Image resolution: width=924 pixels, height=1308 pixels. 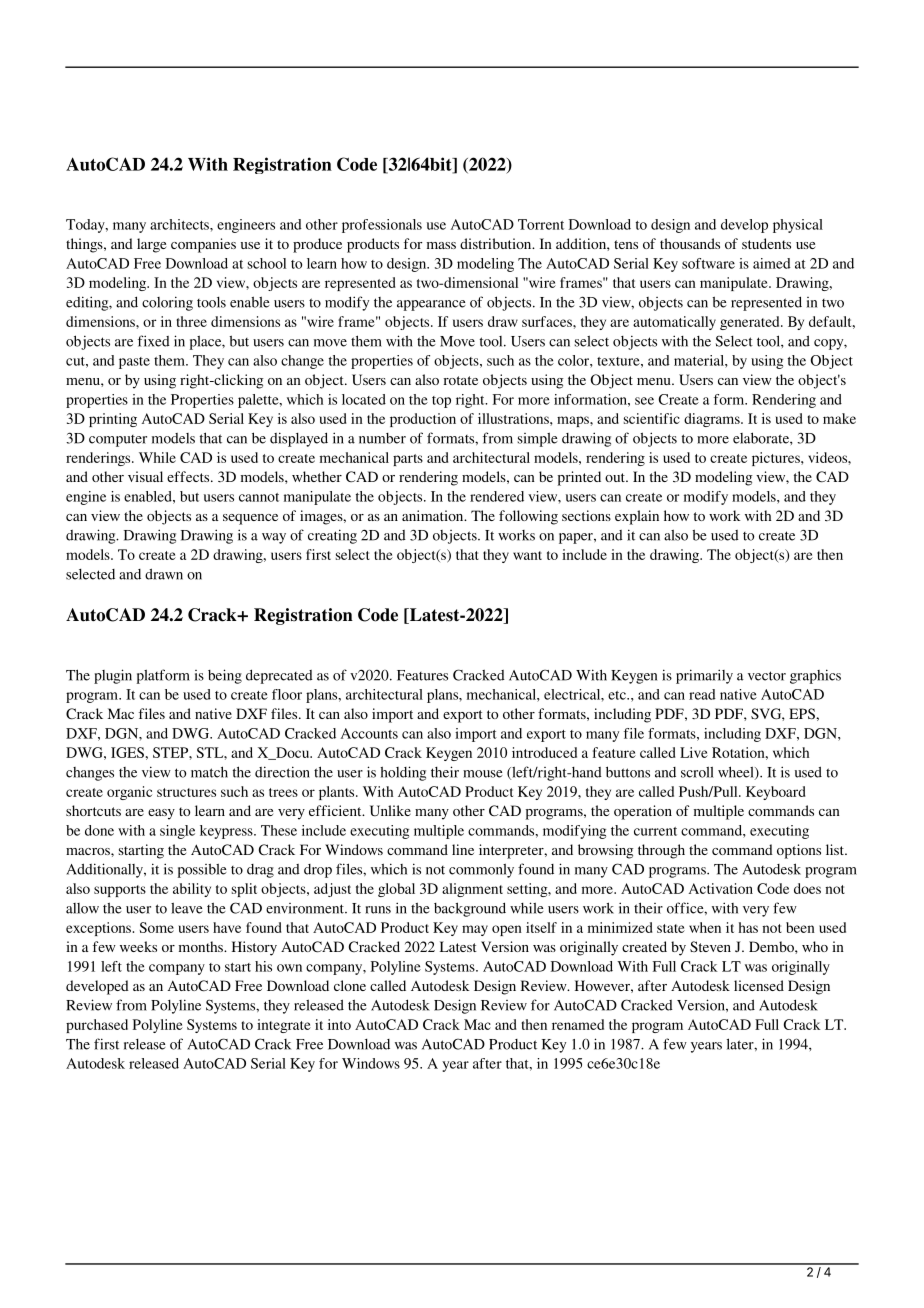 What do you see at coordinates (759, 985) in the page?
I see `licensed` at bounding box center [759, 985].
